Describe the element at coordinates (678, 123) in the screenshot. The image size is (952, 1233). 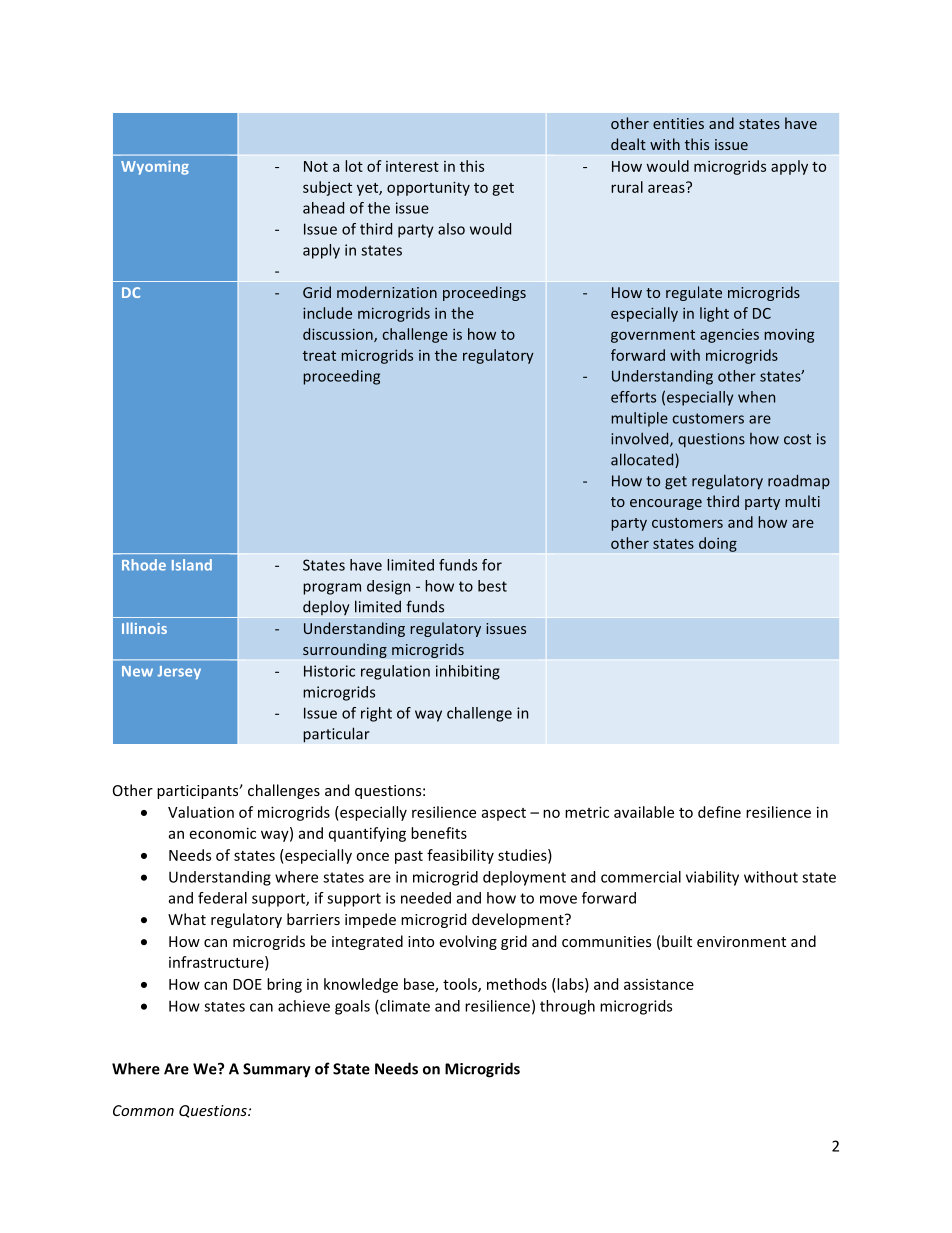
I see `entities` at that location.
